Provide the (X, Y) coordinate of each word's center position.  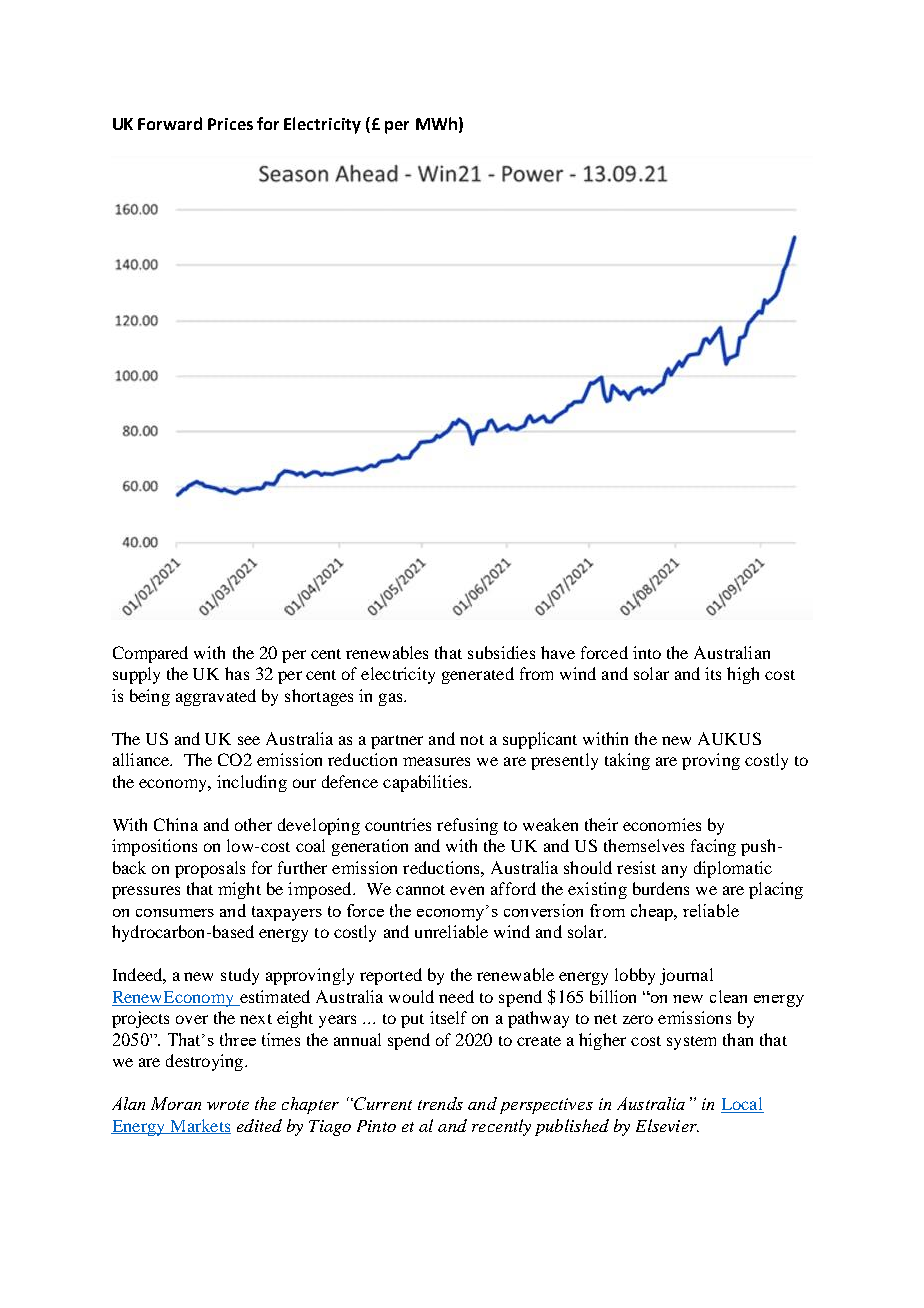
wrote (228, 1105)
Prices (230, 124)
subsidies (501, 652)
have (558, 652)
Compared (150, 654)
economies (662, 824)
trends (440, 1103)
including (252, 783)
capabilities (426, 783)
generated (478, 675)
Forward (170, 123)
